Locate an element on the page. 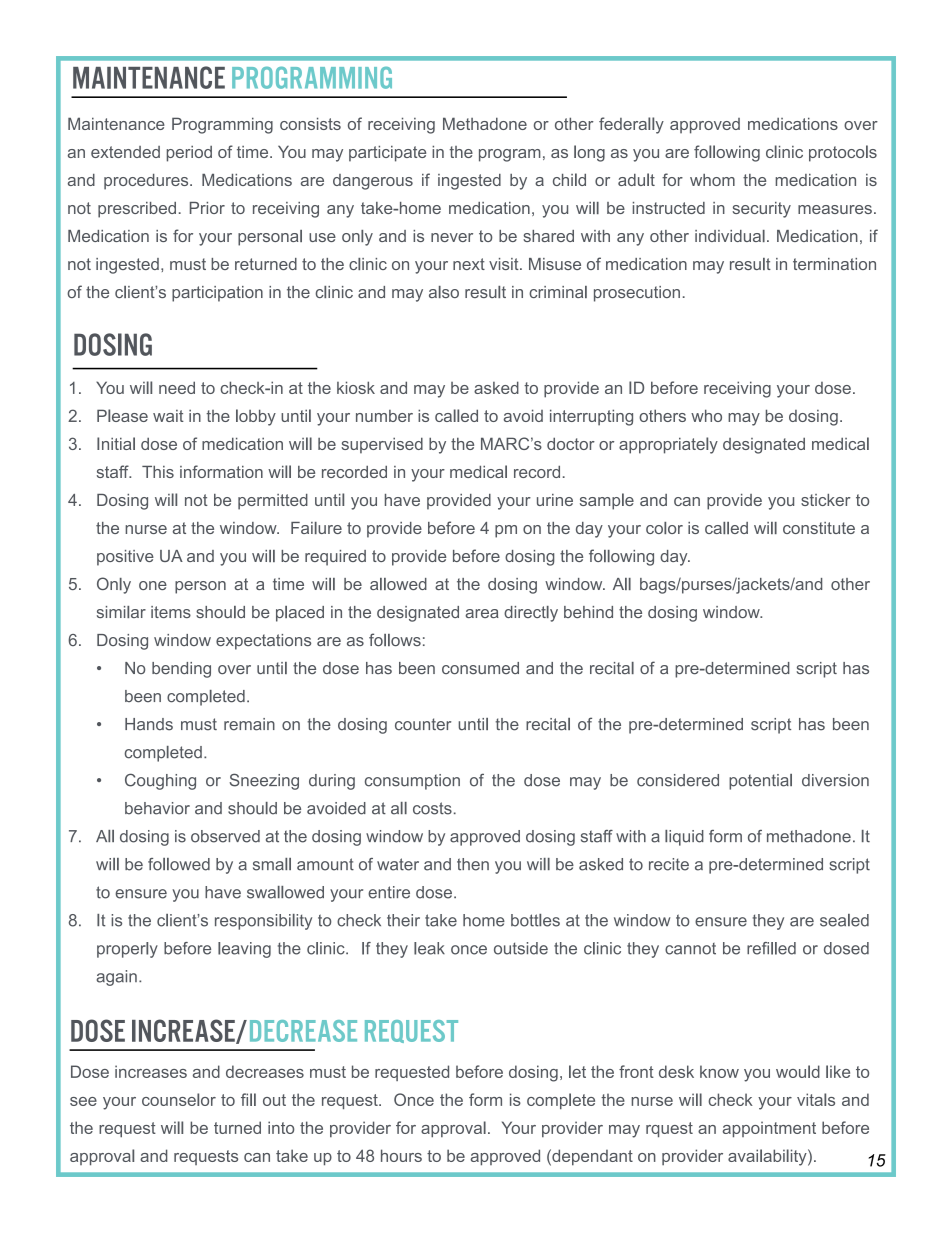 The image size is (952, 1233). items is located at coordinates (171, 612).
